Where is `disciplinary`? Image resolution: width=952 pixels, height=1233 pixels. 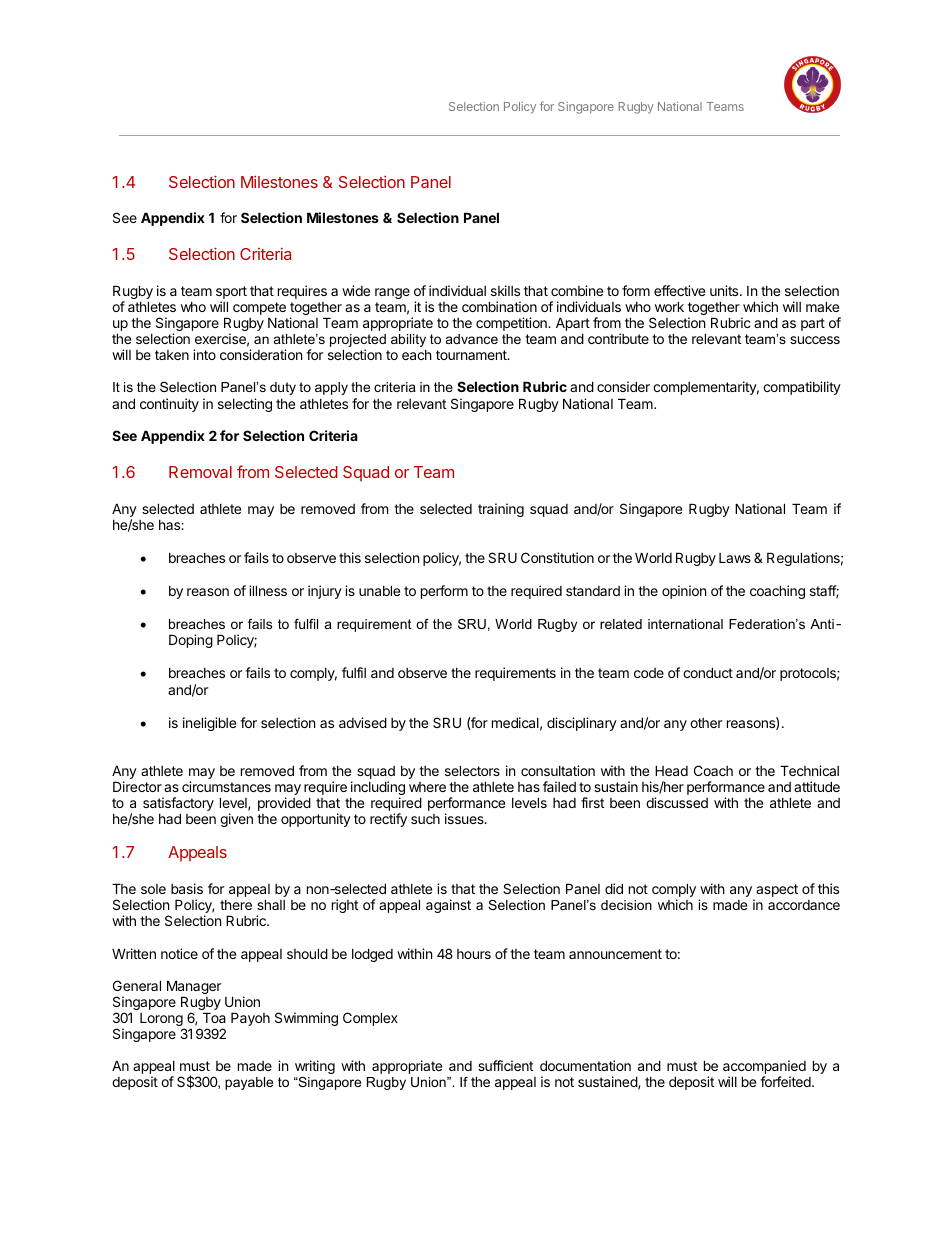 disciplinary is located at coordinates (582, 724).
